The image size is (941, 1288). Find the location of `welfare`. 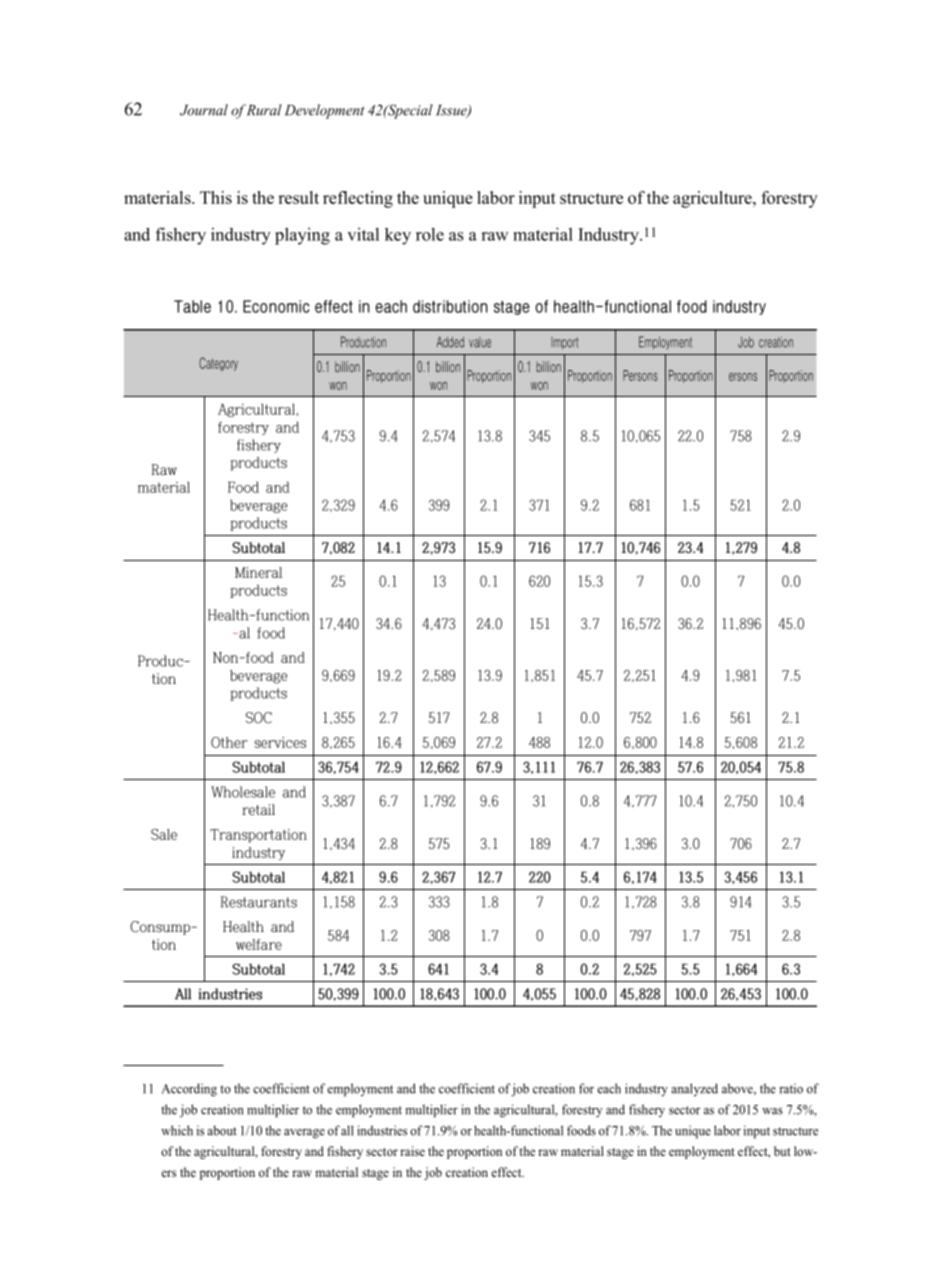

welfare is located at coordinates (259, 944).
